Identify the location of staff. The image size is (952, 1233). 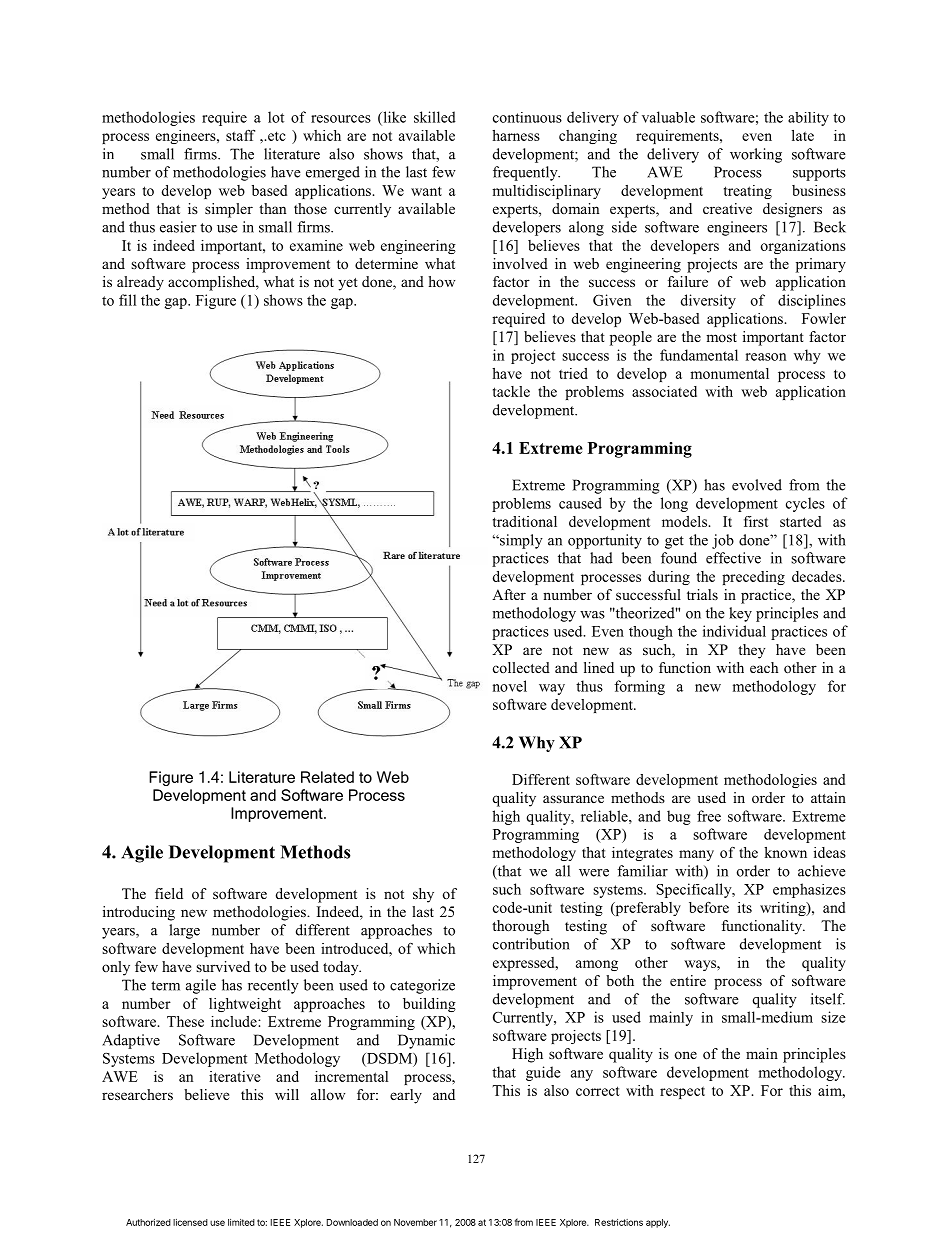
(240, 135).
